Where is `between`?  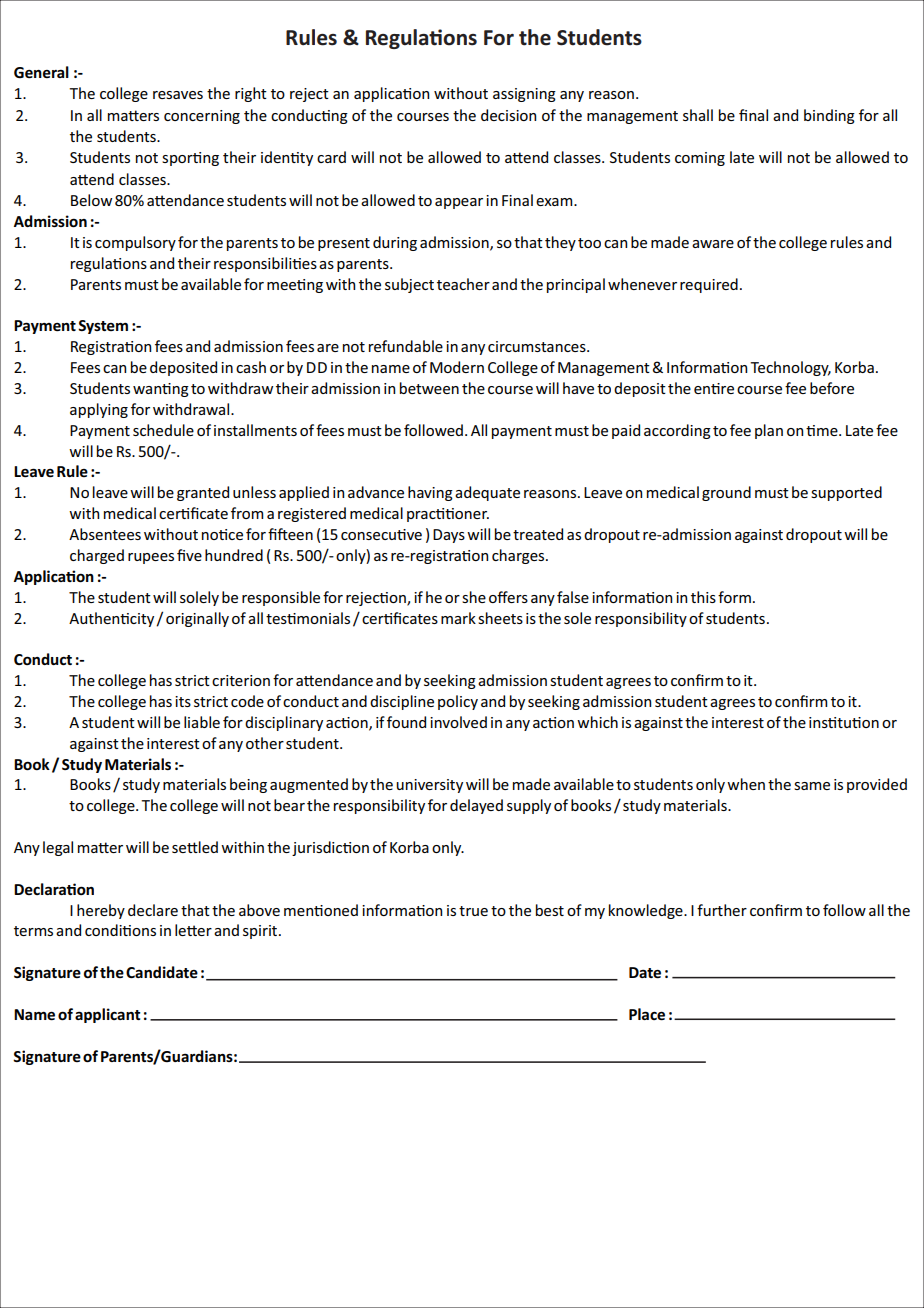 between is located at coordinates (429, 388).
